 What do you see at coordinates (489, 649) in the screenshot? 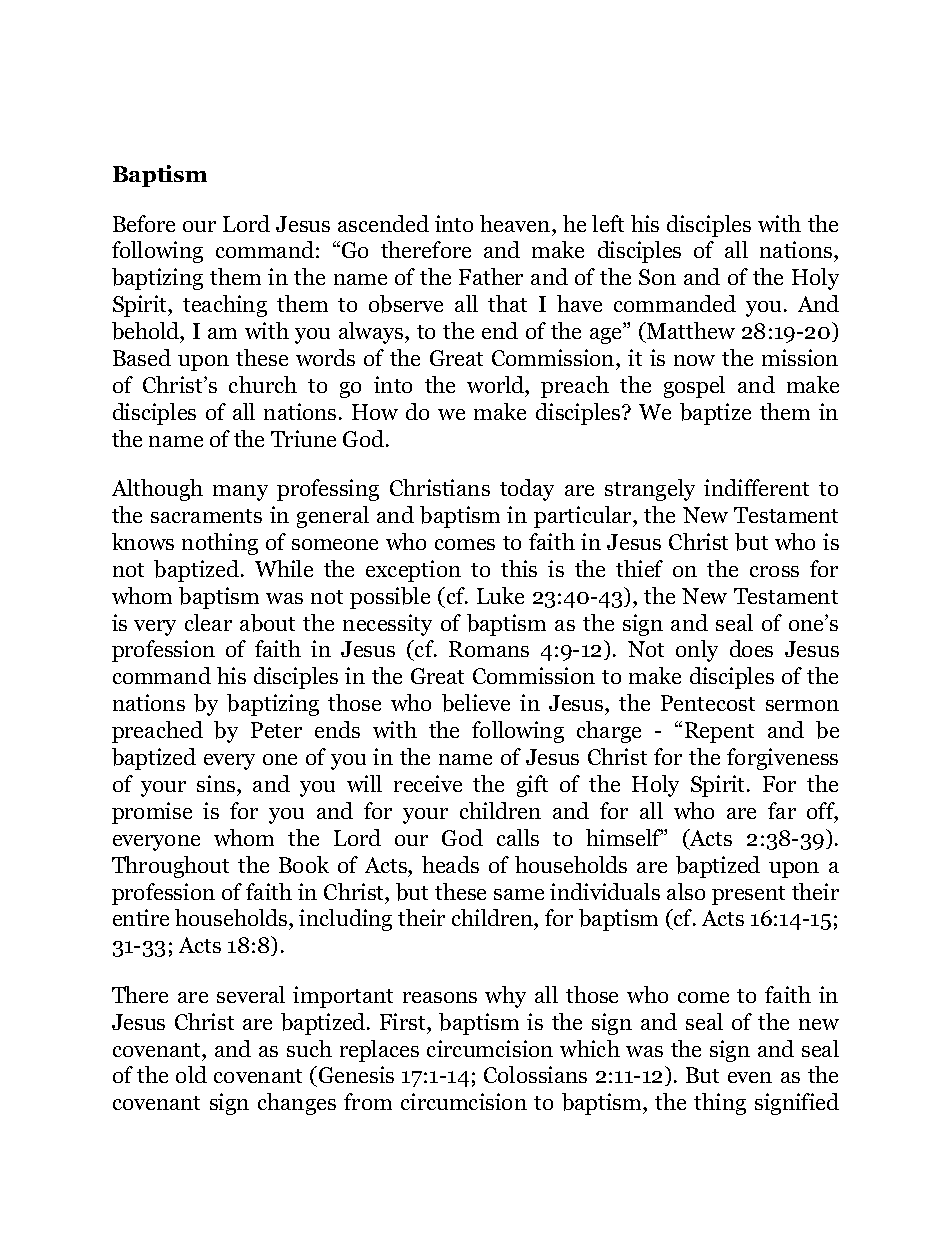
I see `Romans` at bounding box center [489, 649].
